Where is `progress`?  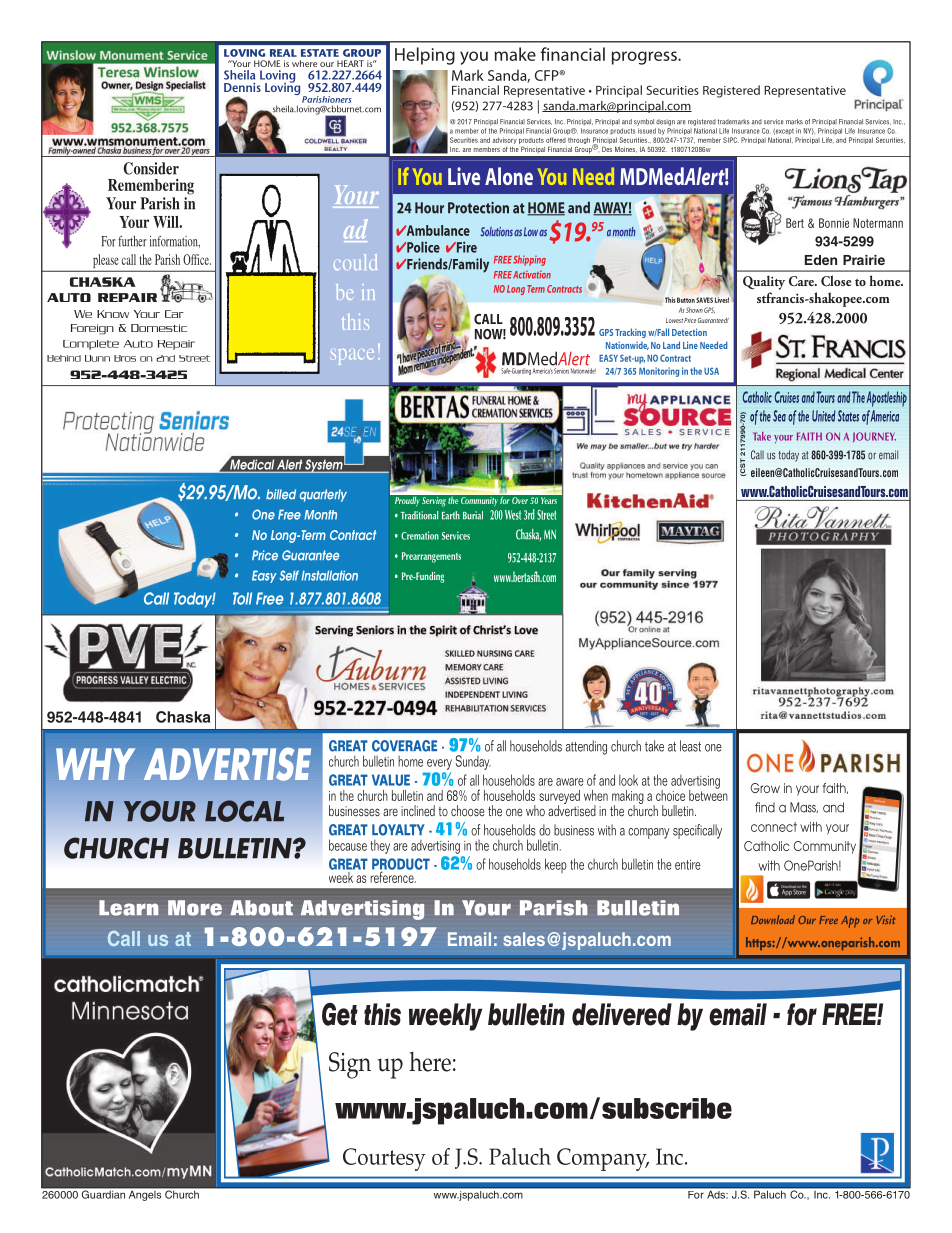
progress is located at coordinates (645, 58).
